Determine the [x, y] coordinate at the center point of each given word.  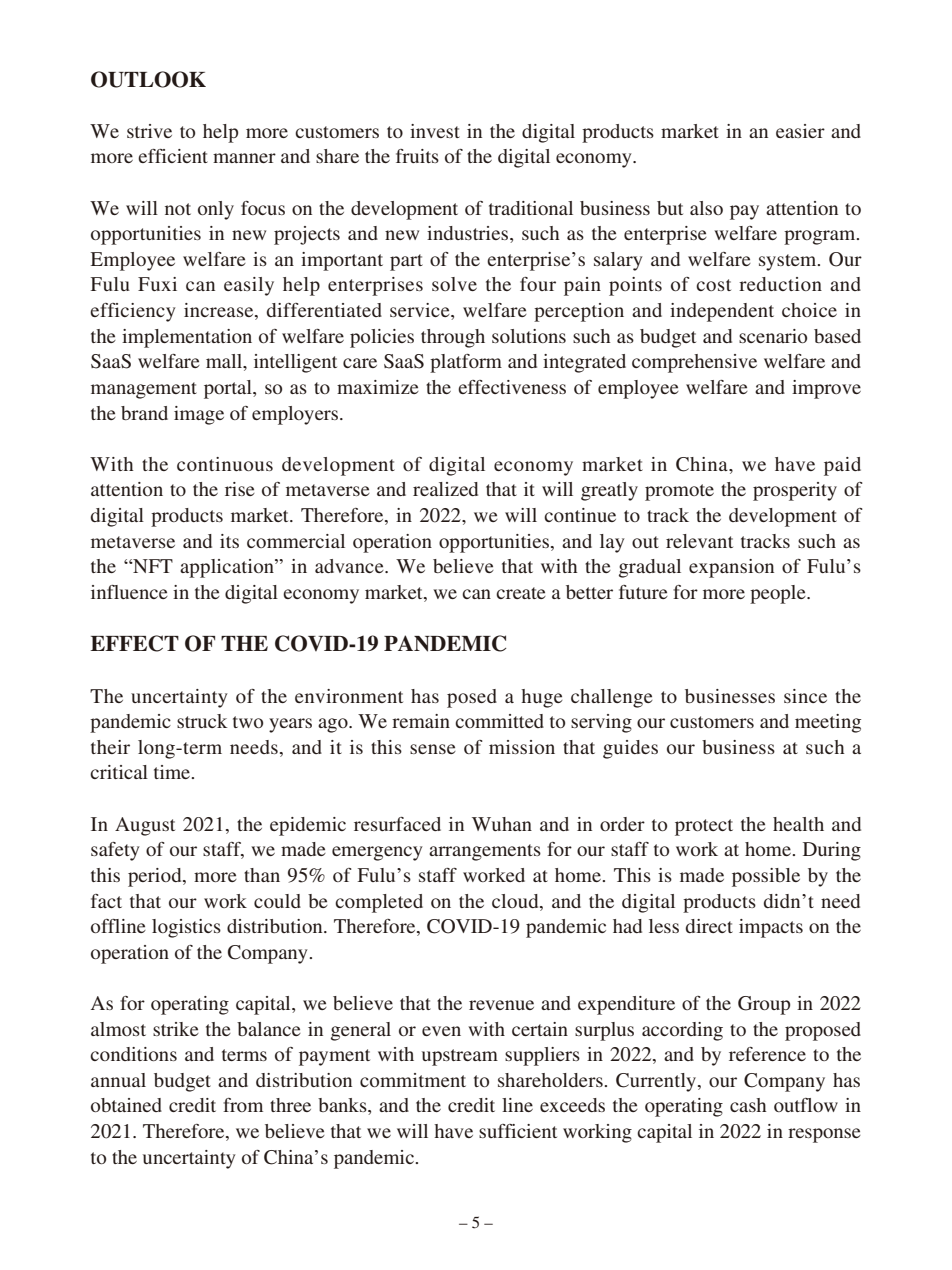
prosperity [795, 491]
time [173, 772]
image [199, 415]
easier [800, 131]
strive [149, 131]
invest [435, 131]
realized [445, 489]
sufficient [518, 1131]
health [798, 824]
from [243, 1105]
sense [433, 749]
